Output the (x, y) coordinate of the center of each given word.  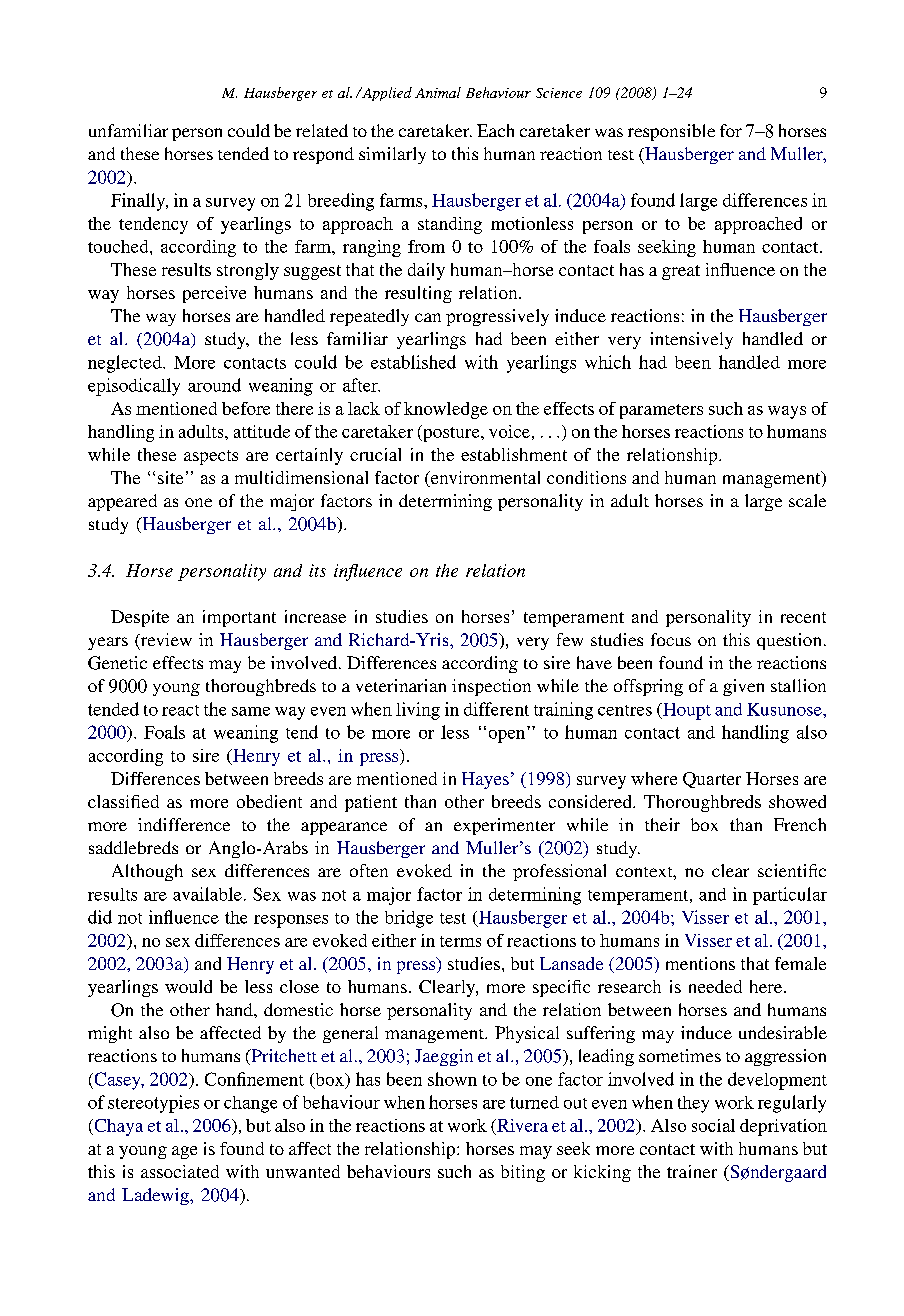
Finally (139, 202)
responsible (671, 132)
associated (180, 1171)
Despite (140, 618)
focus (671, 639)
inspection (491, 687)
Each (495, 130)
